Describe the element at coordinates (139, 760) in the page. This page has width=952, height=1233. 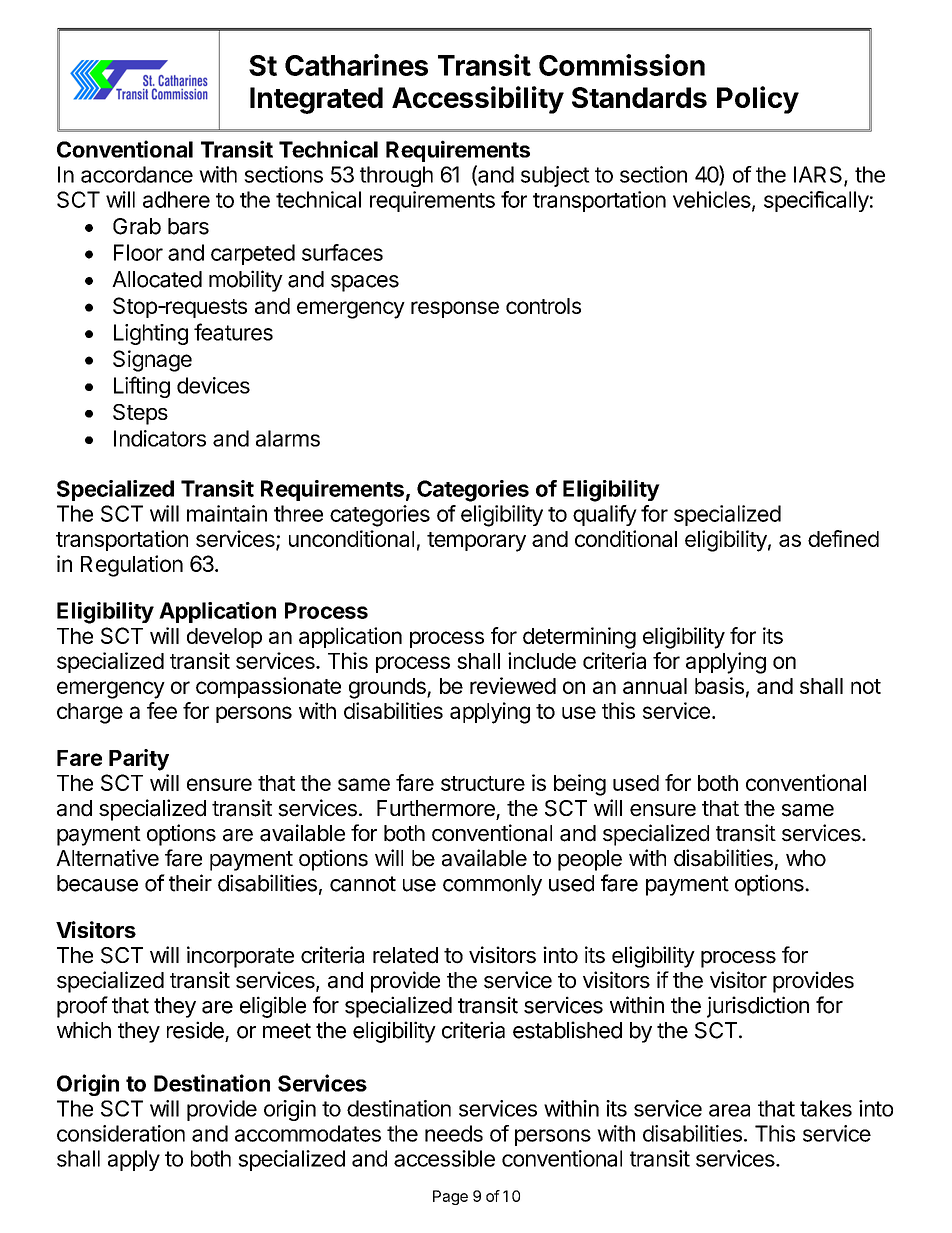
I see `Parity` at that location.
